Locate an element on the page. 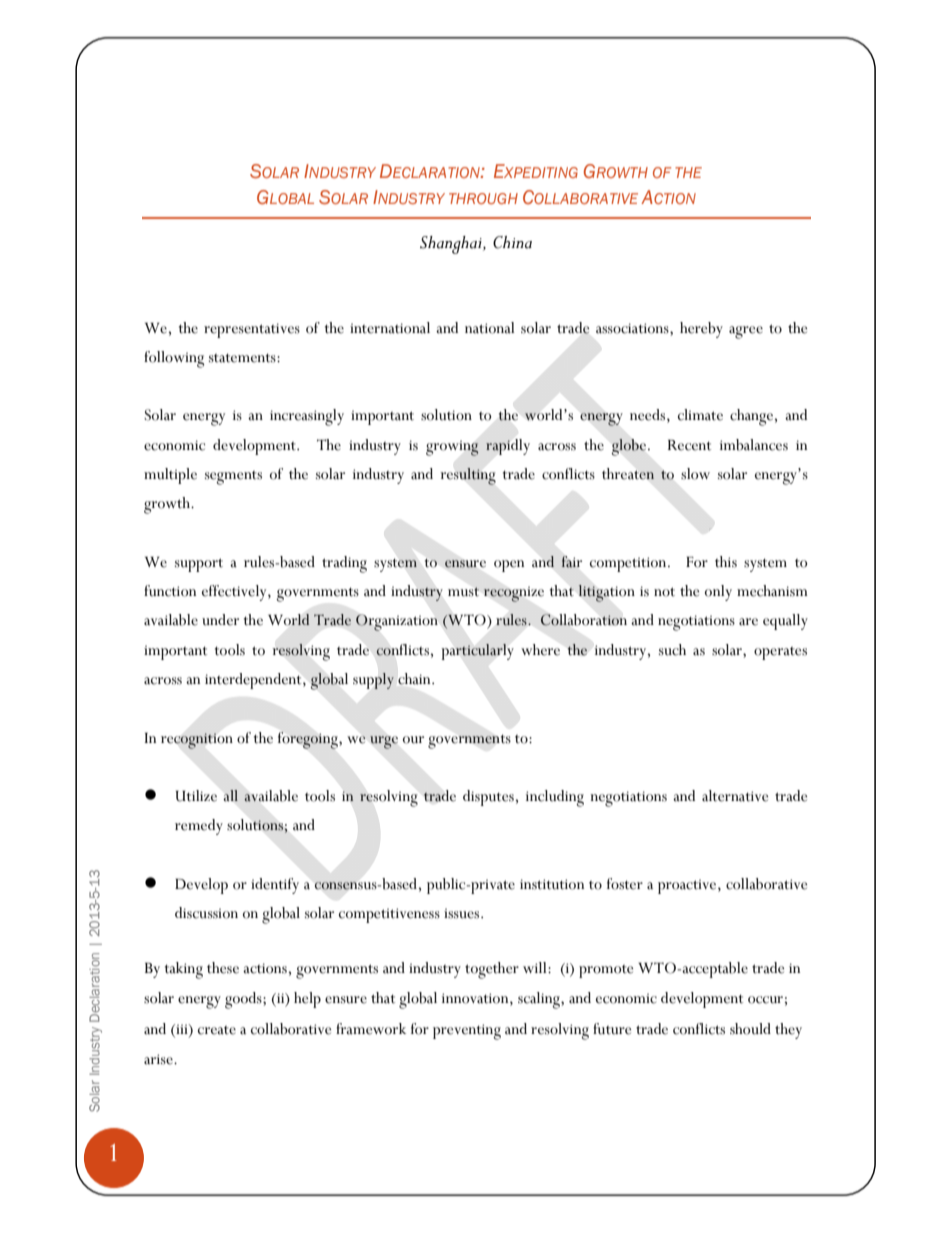  Shanghai is located at coordinates (452, 245).
